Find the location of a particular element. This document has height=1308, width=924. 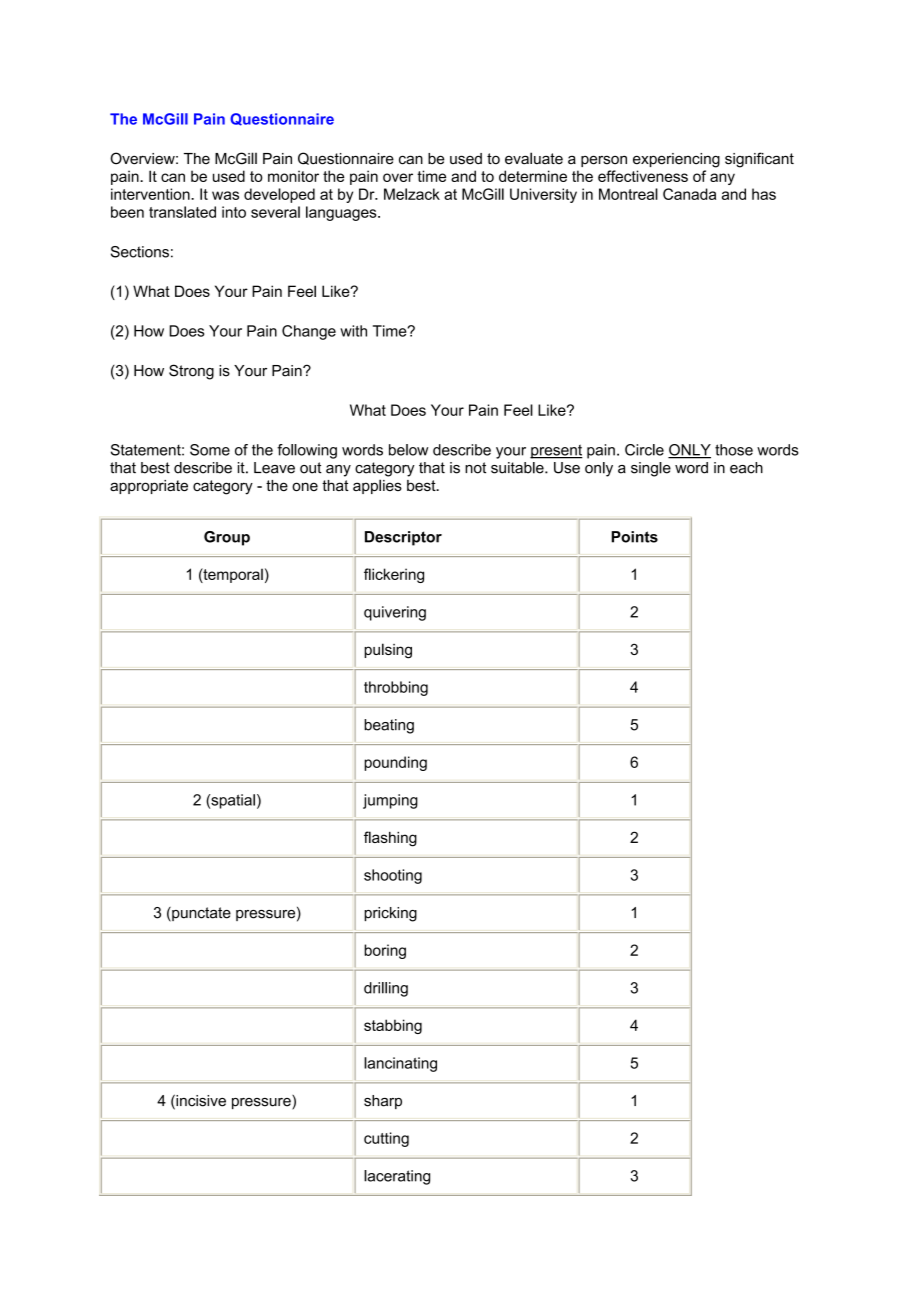

throbbing is located at coordinates (396, 688).
